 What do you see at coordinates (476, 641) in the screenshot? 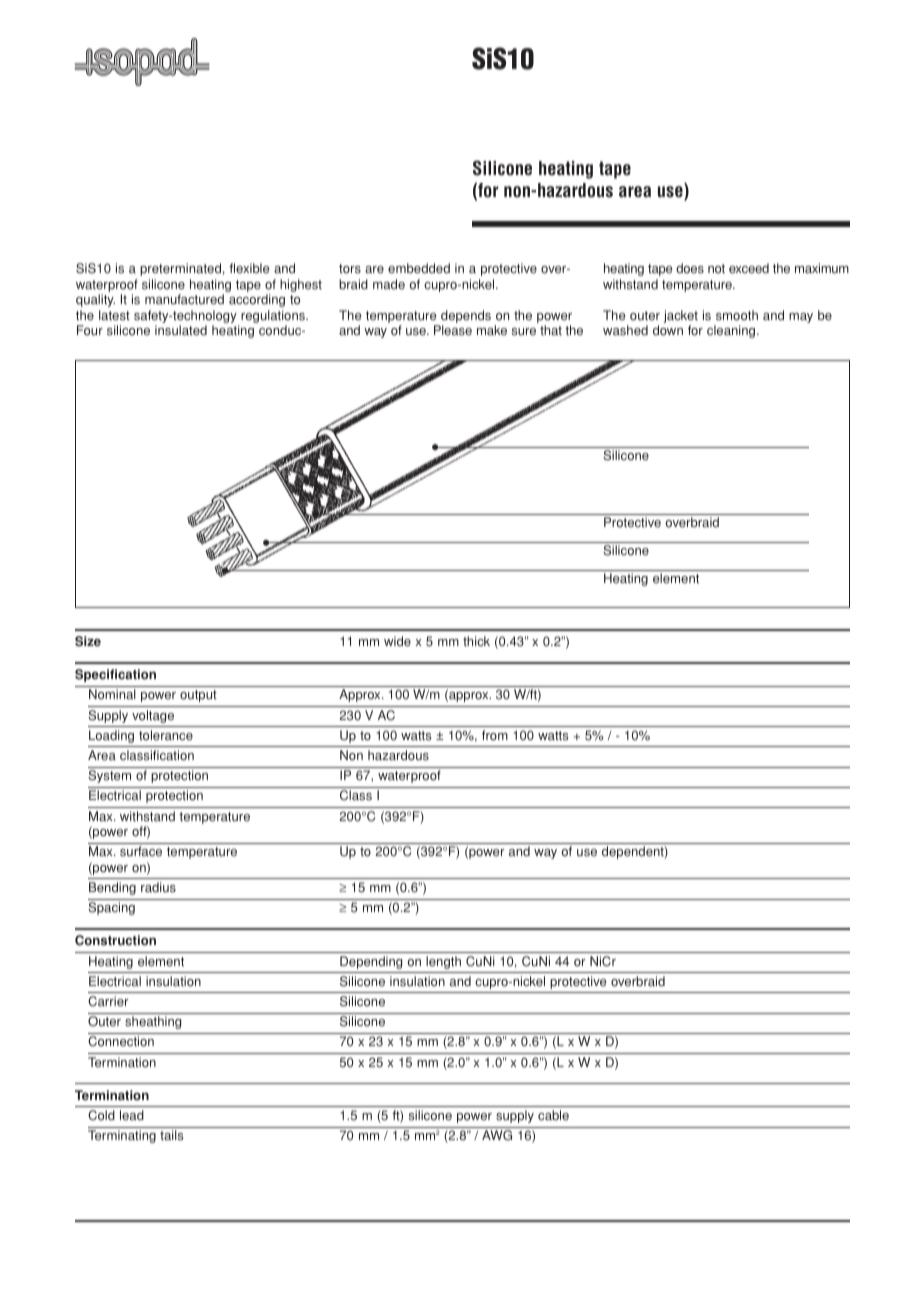
I see `thick` at bounding box center [476, 641].
